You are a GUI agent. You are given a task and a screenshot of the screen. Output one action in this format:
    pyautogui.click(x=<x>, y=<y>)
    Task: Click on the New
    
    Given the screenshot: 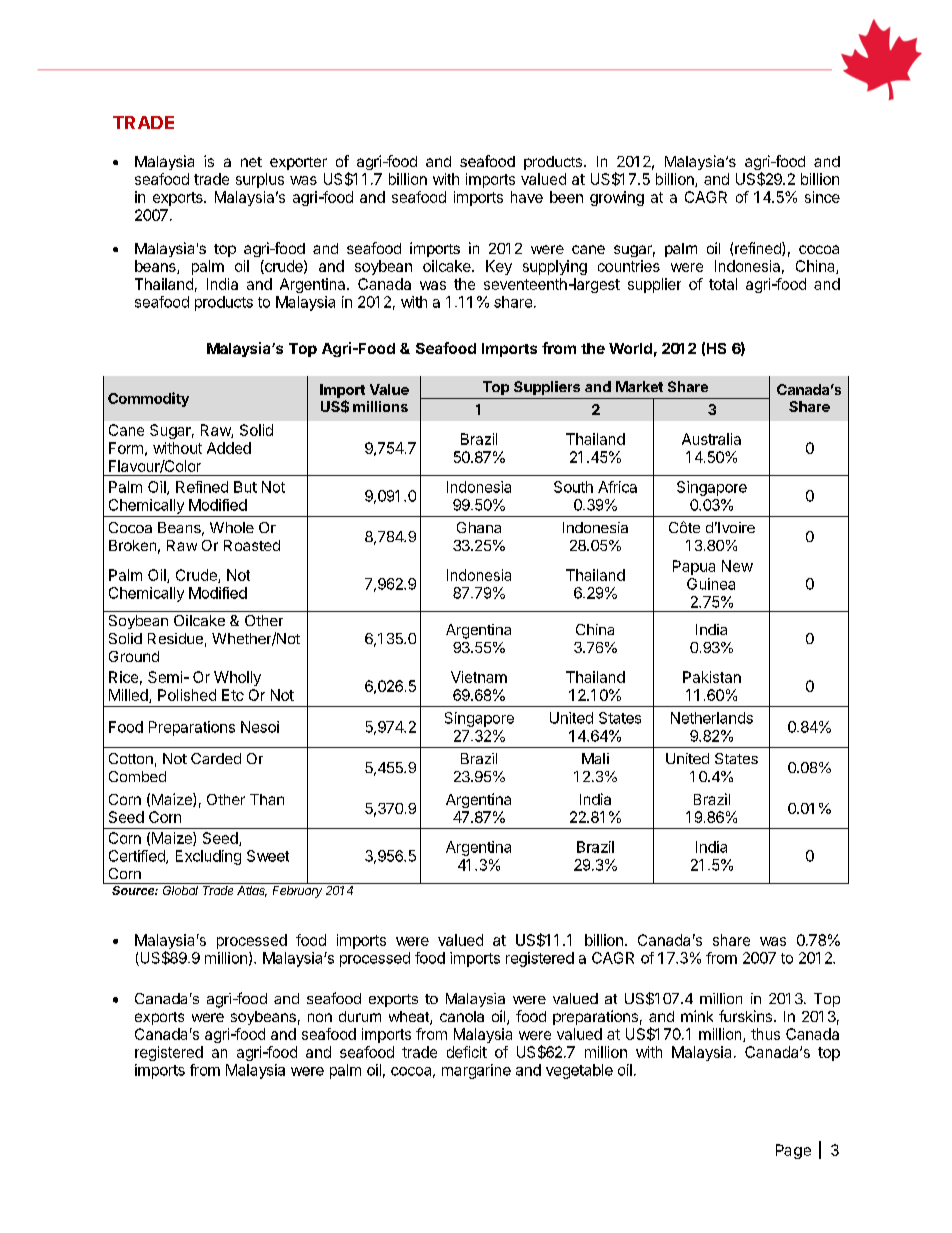 What is the action you would take?
    pyautogui.click(x=737, y=566)
